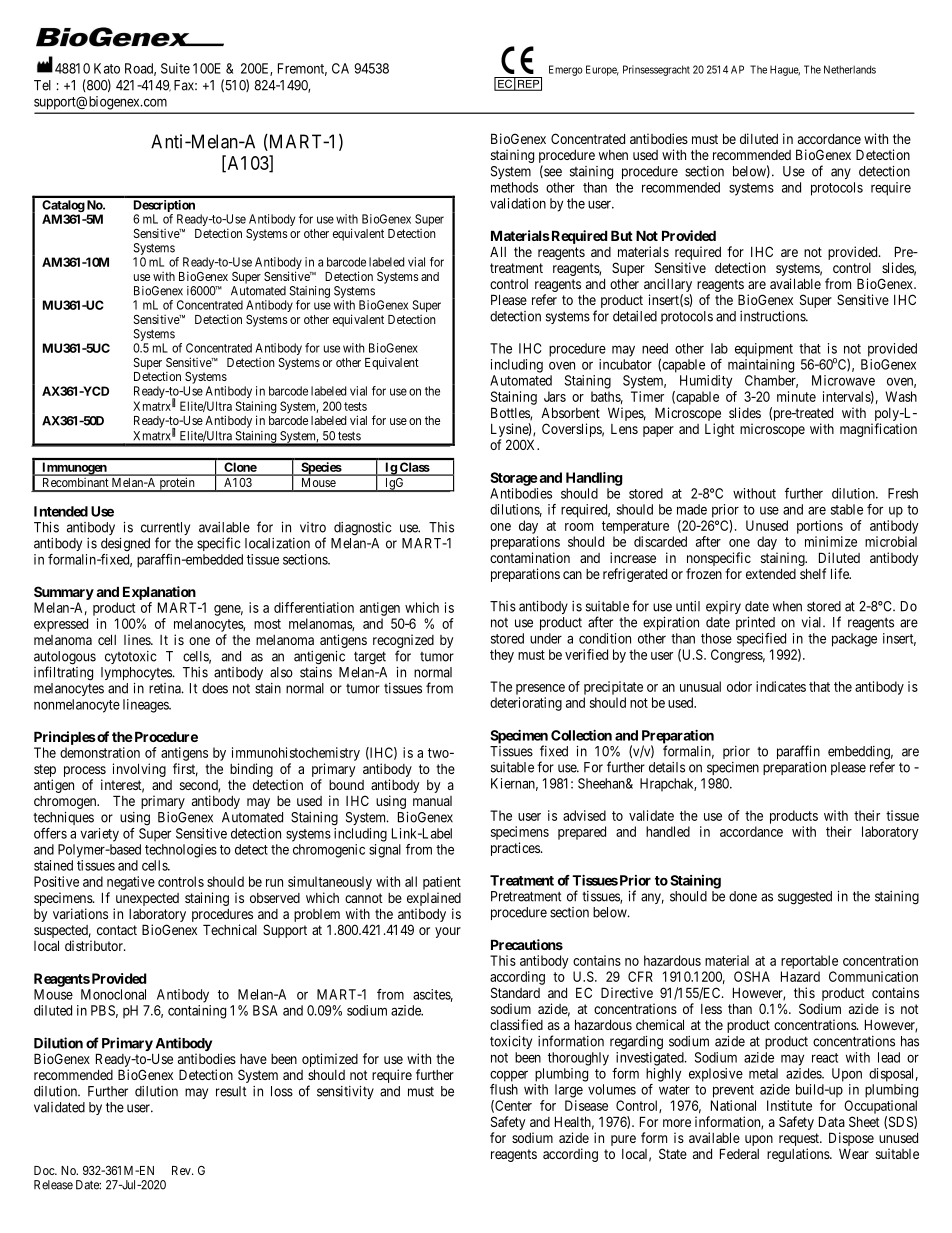 The image size is (952, 1233). I want to click on handled, so click(668, 831).
